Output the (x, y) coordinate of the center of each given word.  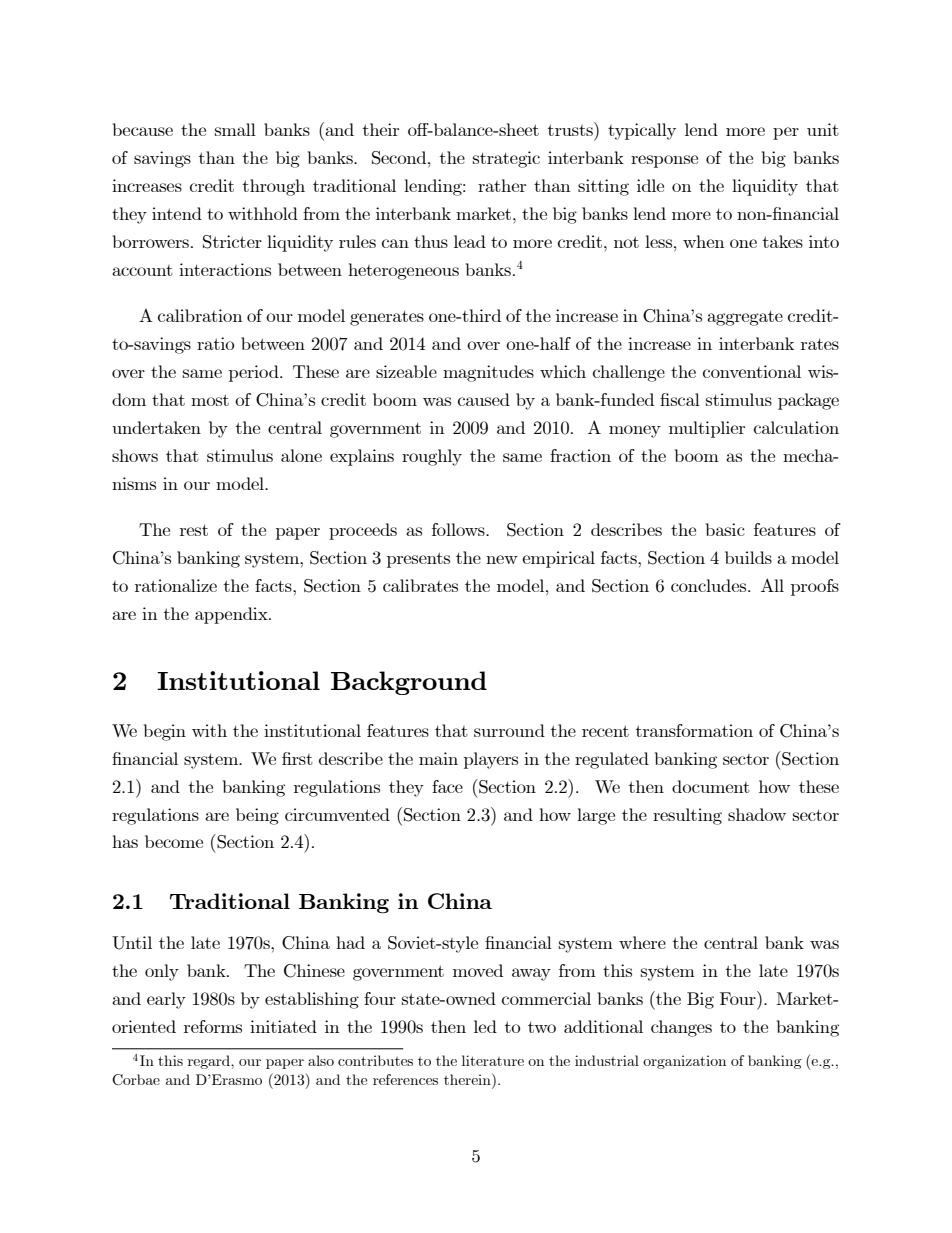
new (502, 559)
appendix (232, 615)
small (235, 129)
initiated (283, 1026)
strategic (506, 159)
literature (493, 1060)
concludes (710, 585)
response (664, 161)
